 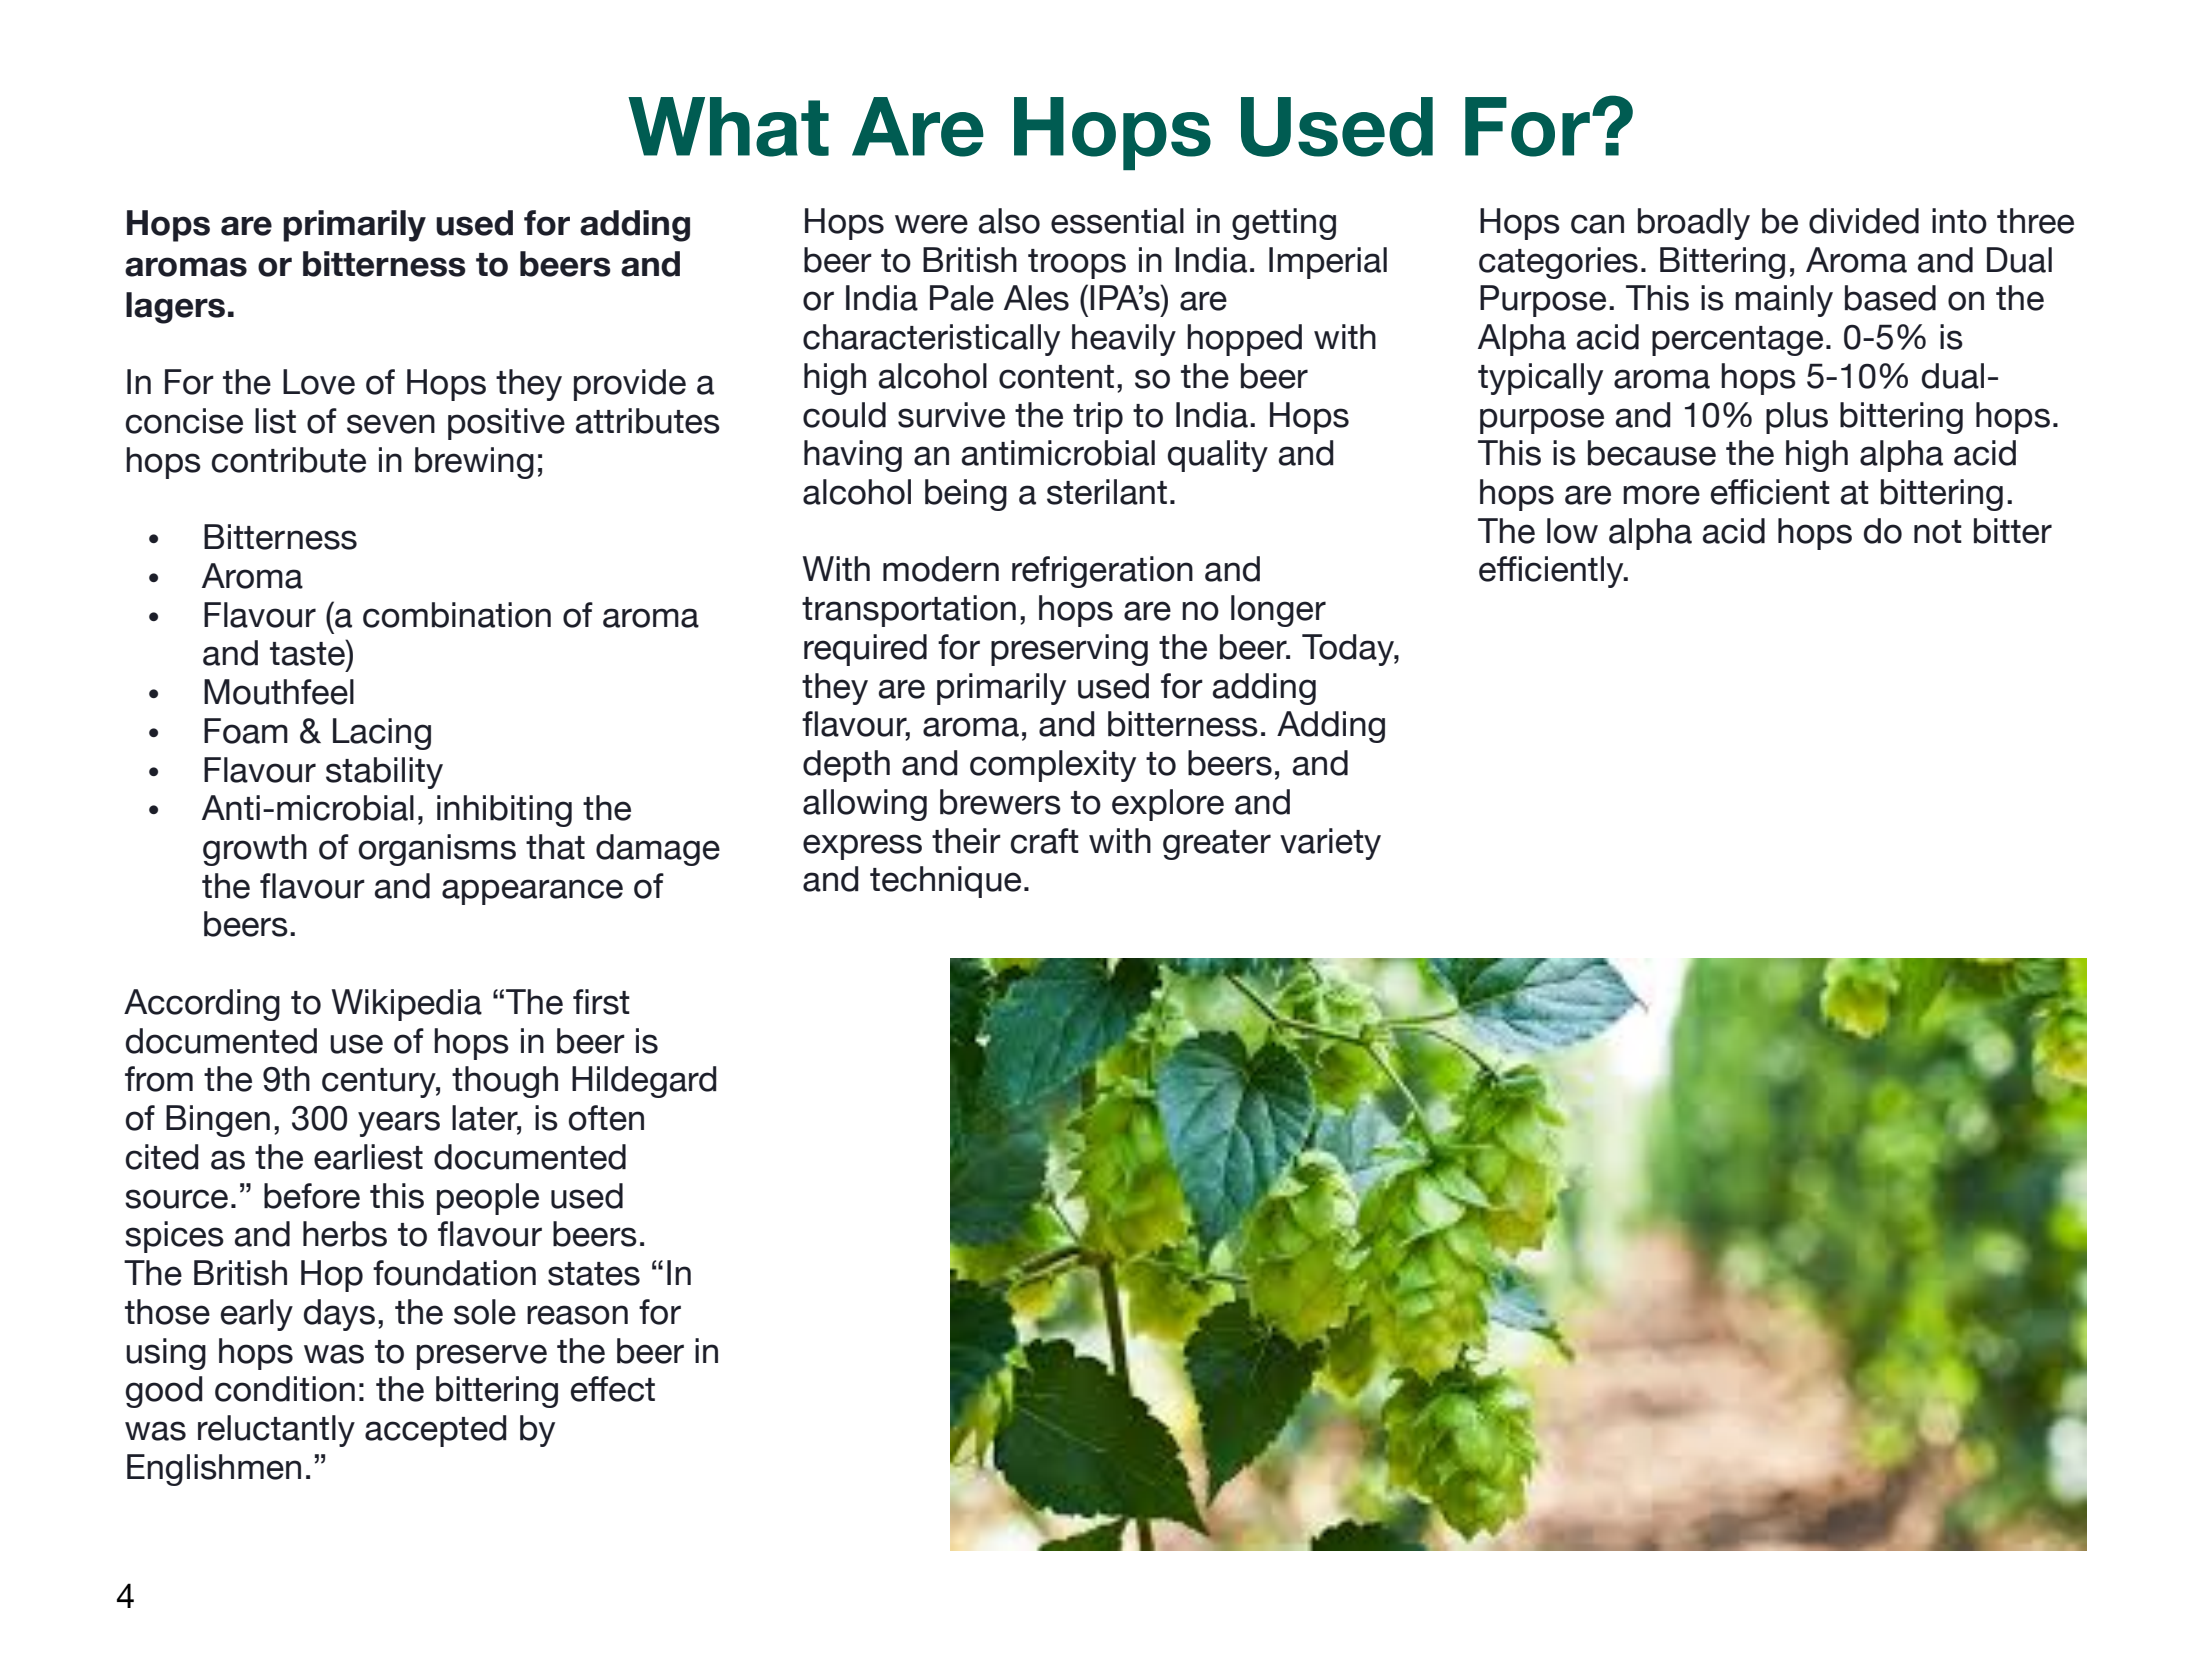 What do you see at coordinates (1117, 221) in the screenshot?
I see `essential` at bounding box center [1117, 221].
